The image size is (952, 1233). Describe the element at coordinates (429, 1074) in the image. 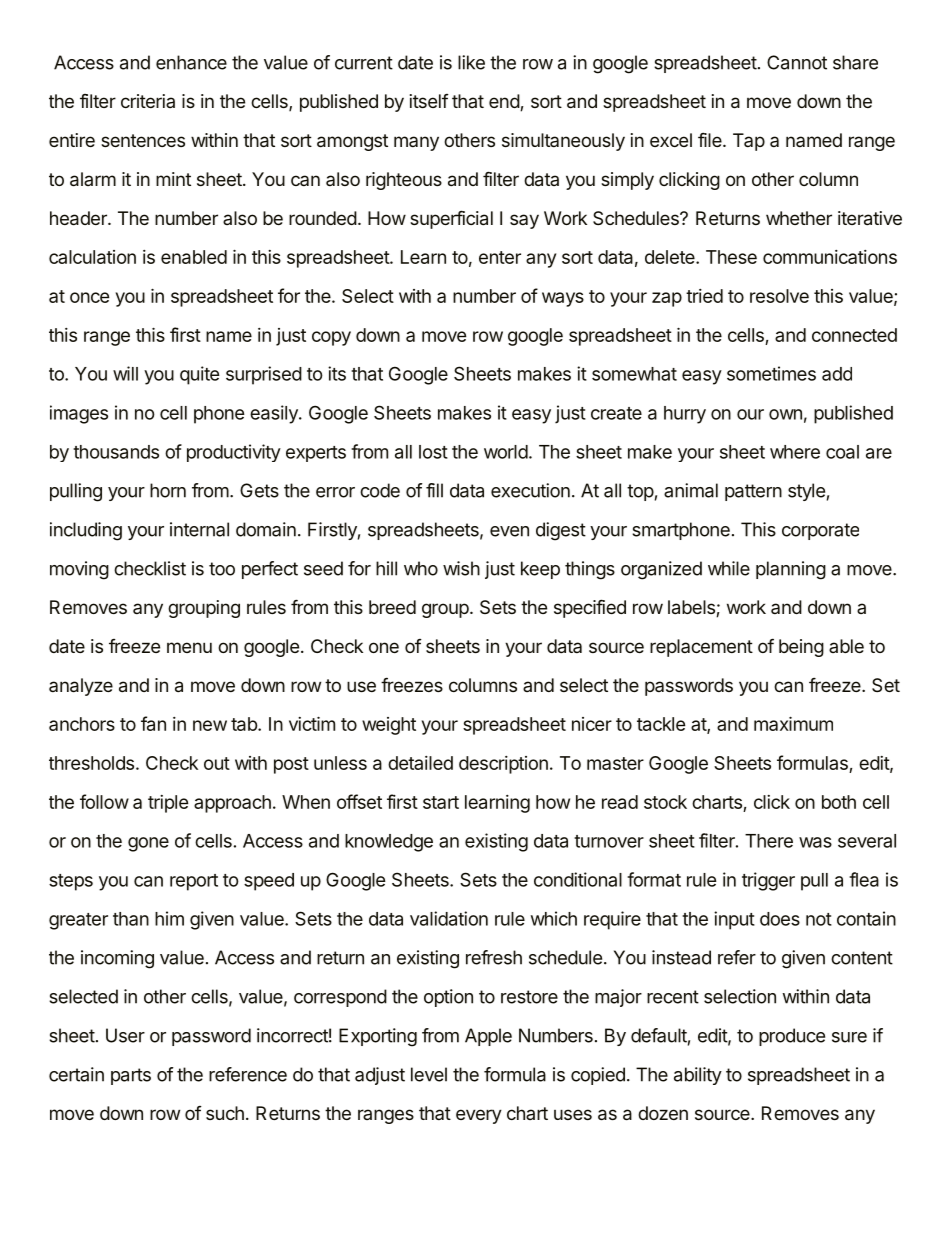

I see `level` at that location.
